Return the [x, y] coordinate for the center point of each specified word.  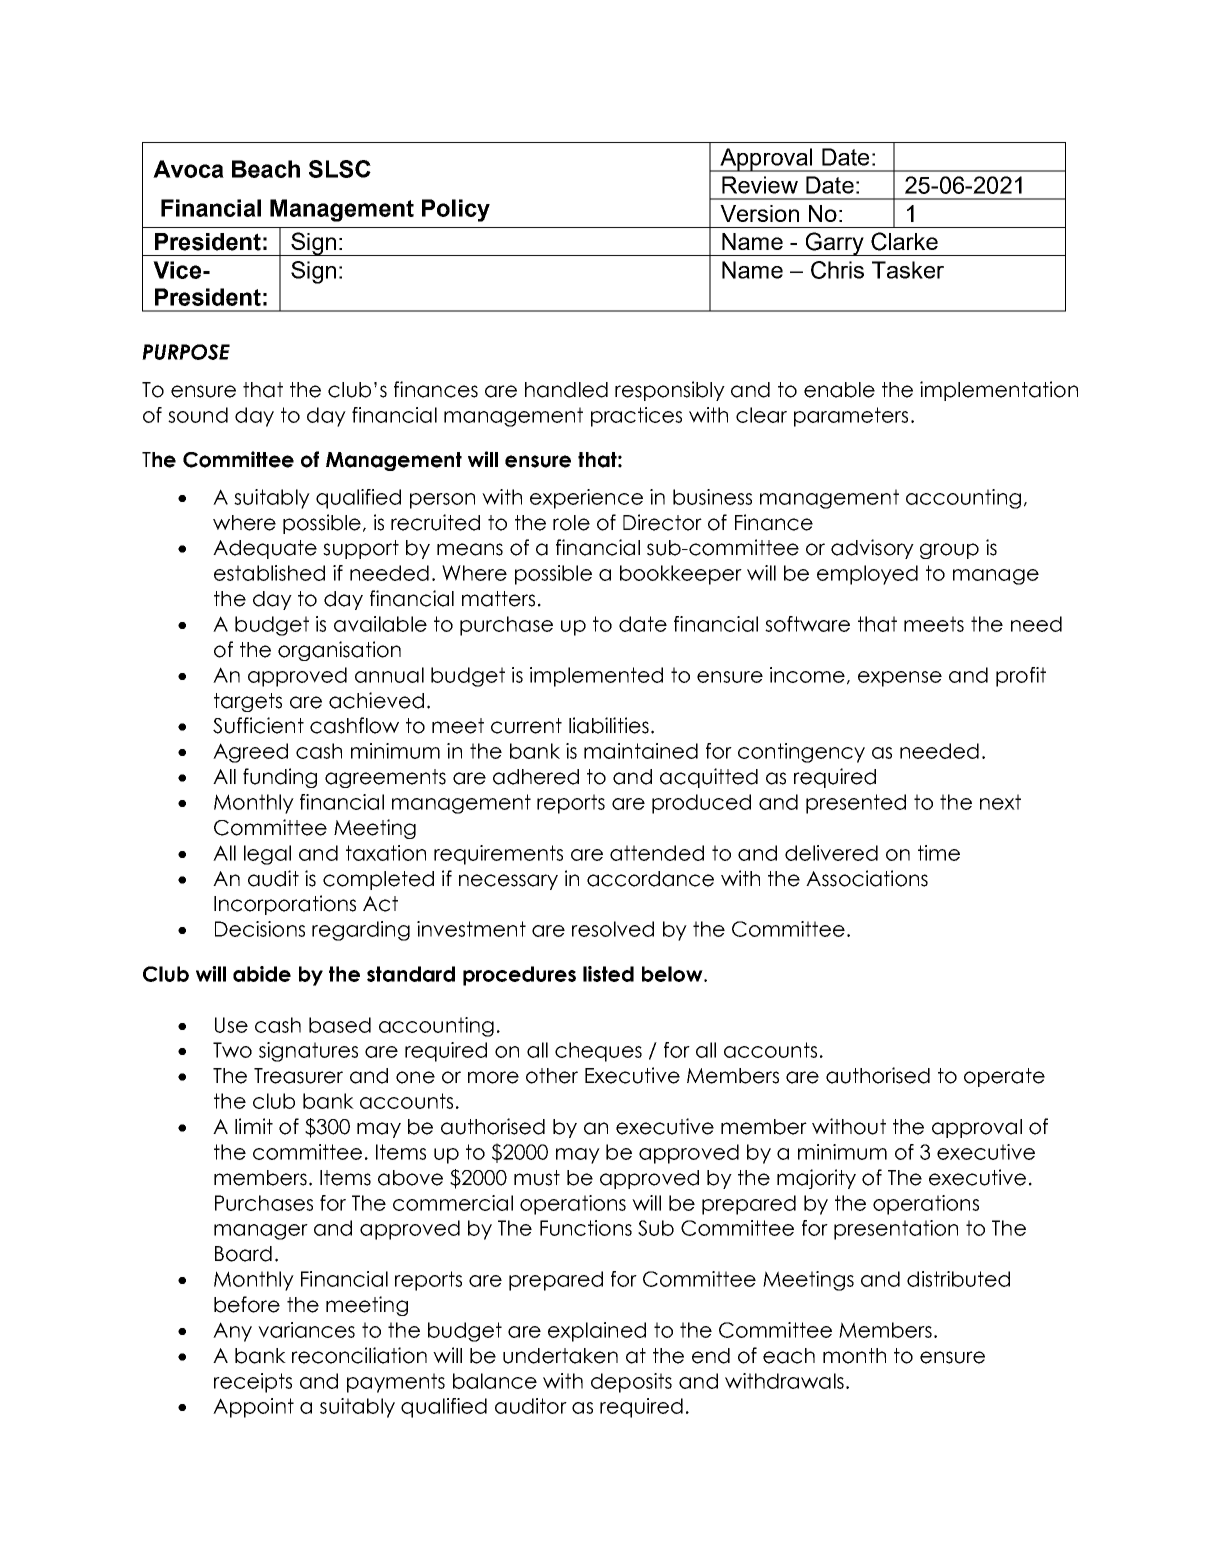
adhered [536, 777]
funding [280, 778]
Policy [456, 210]
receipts [253, 1383]
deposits [631, 1383]
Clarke [904, 241]
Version [759, 213]
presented [856, 804]
